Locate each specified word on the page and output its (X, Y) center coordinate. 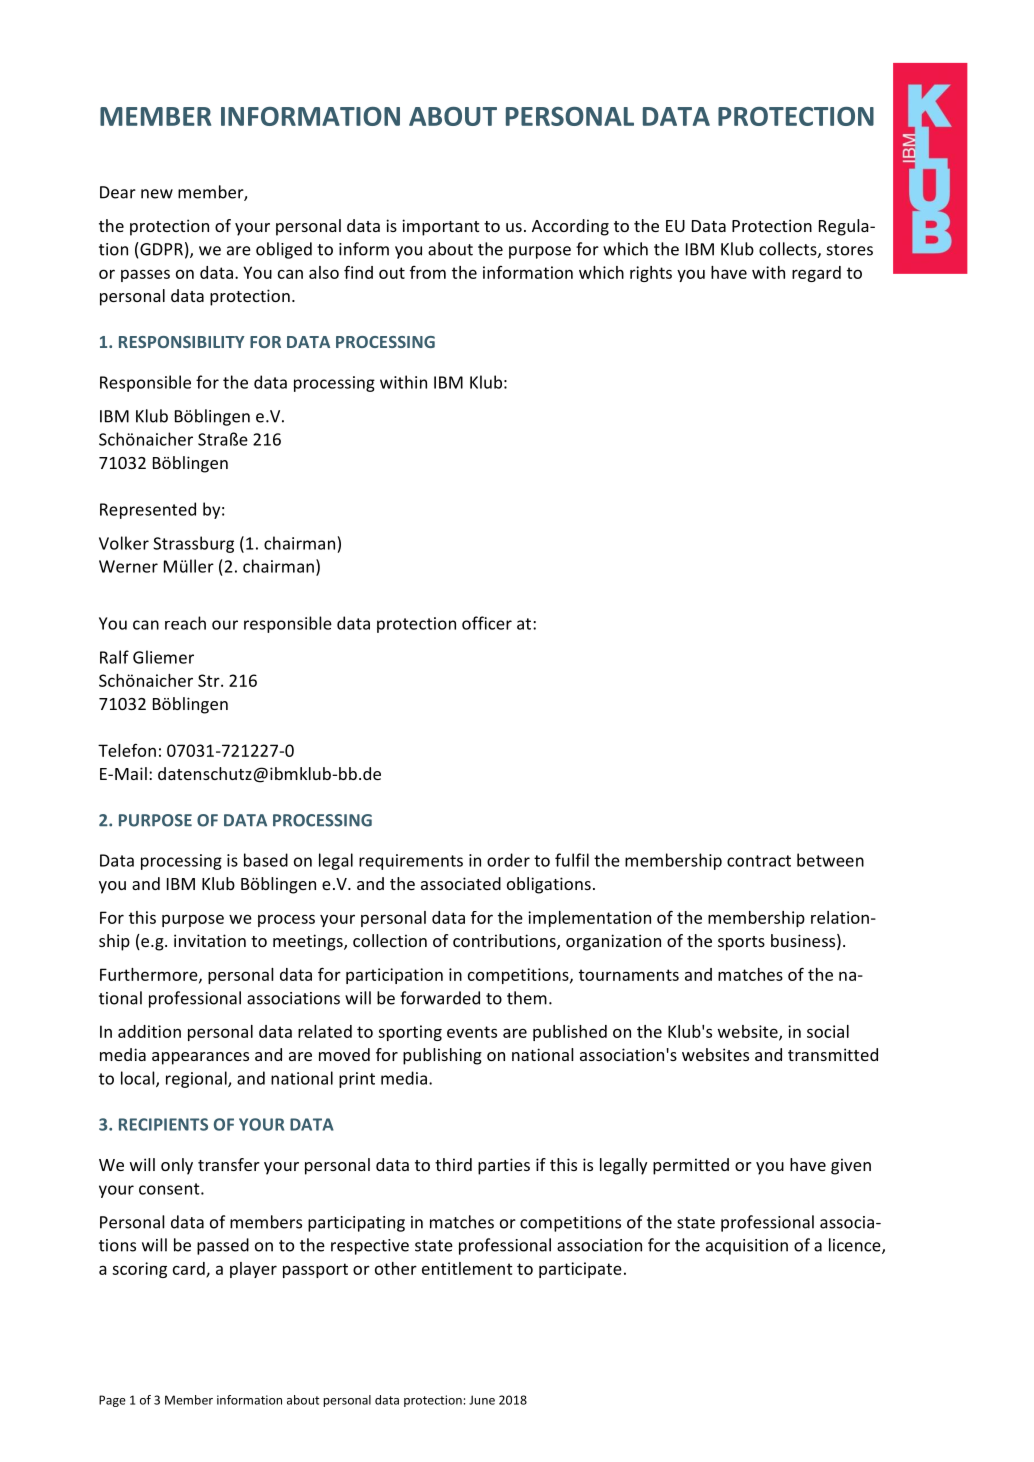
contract (759, 861)
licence (856, 1246)
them (527, 998)
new (157, 194)
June (482, 1400)
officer (487, 623)
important (440, 227)
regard (816, 274)
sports (741, 943)
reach (185, 623)
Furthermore (150, 975)
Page (112, 1401)
